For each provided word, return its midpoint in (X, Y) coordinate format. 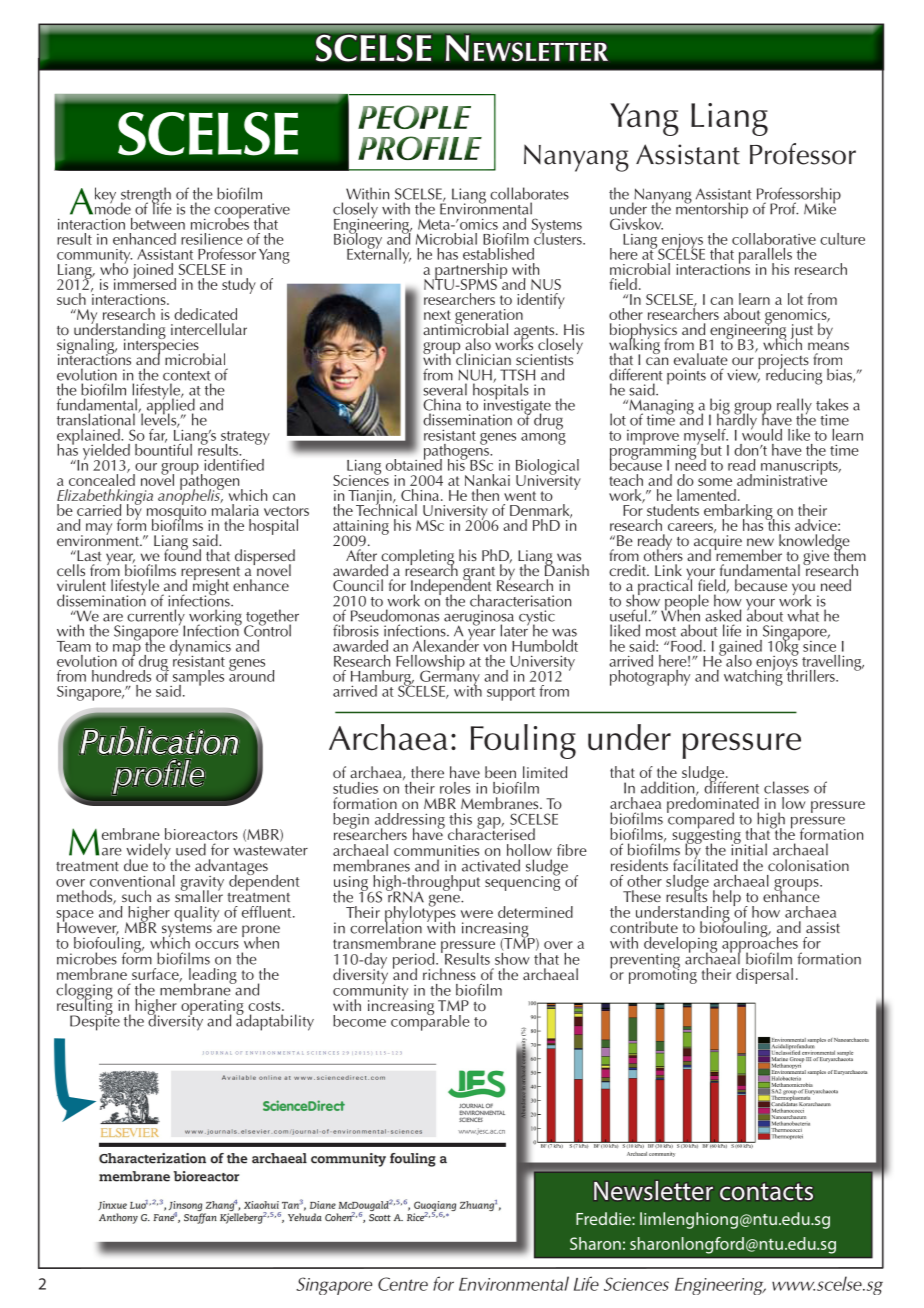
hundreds (121, 676)
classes (786, 787)
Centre (403, 1284)
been (500, 772)
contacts (766, 1191)
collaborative (774, 239)
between (158, 224)
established (498, 254)
